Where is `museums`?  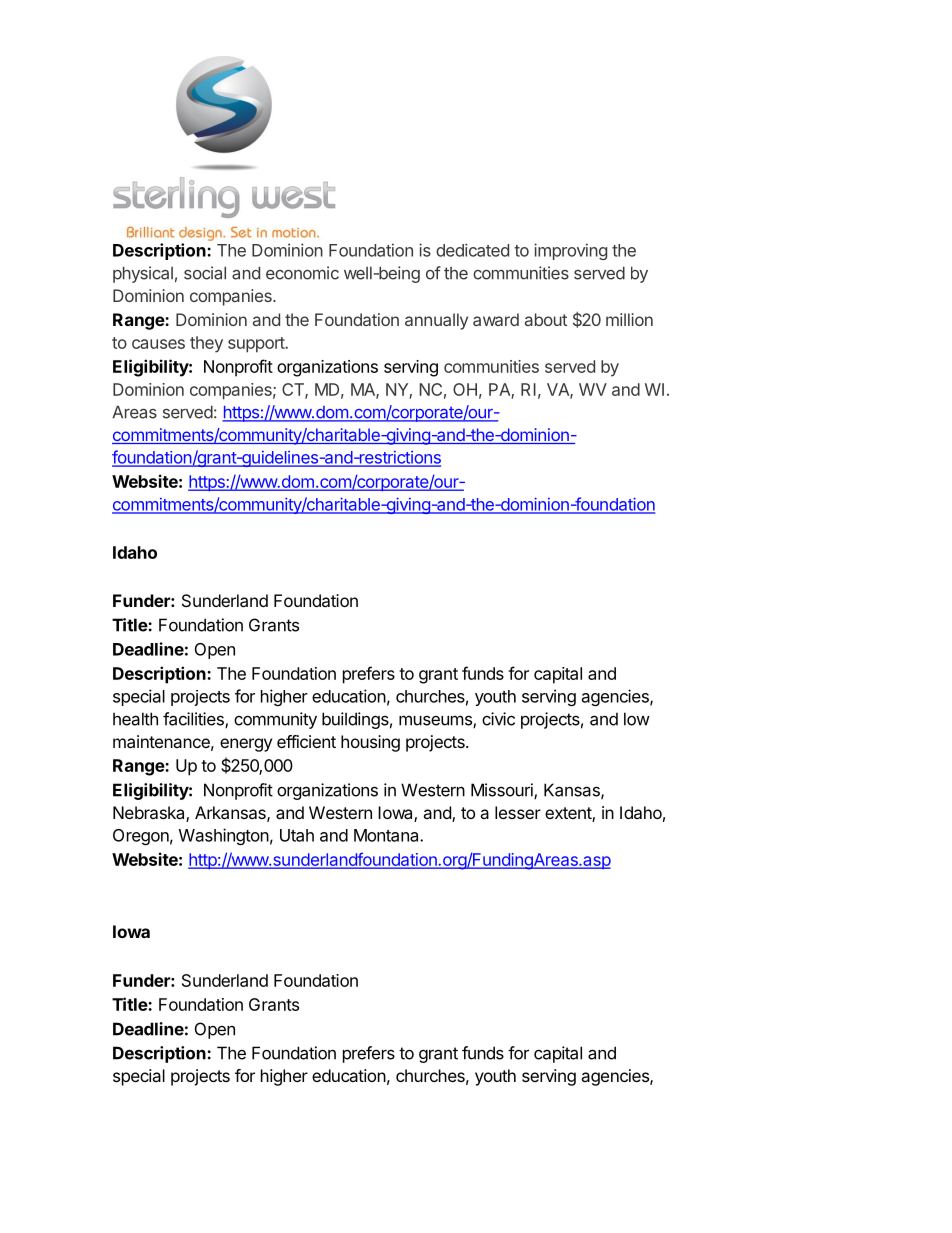
museums is located at coordinates (436, 721).
